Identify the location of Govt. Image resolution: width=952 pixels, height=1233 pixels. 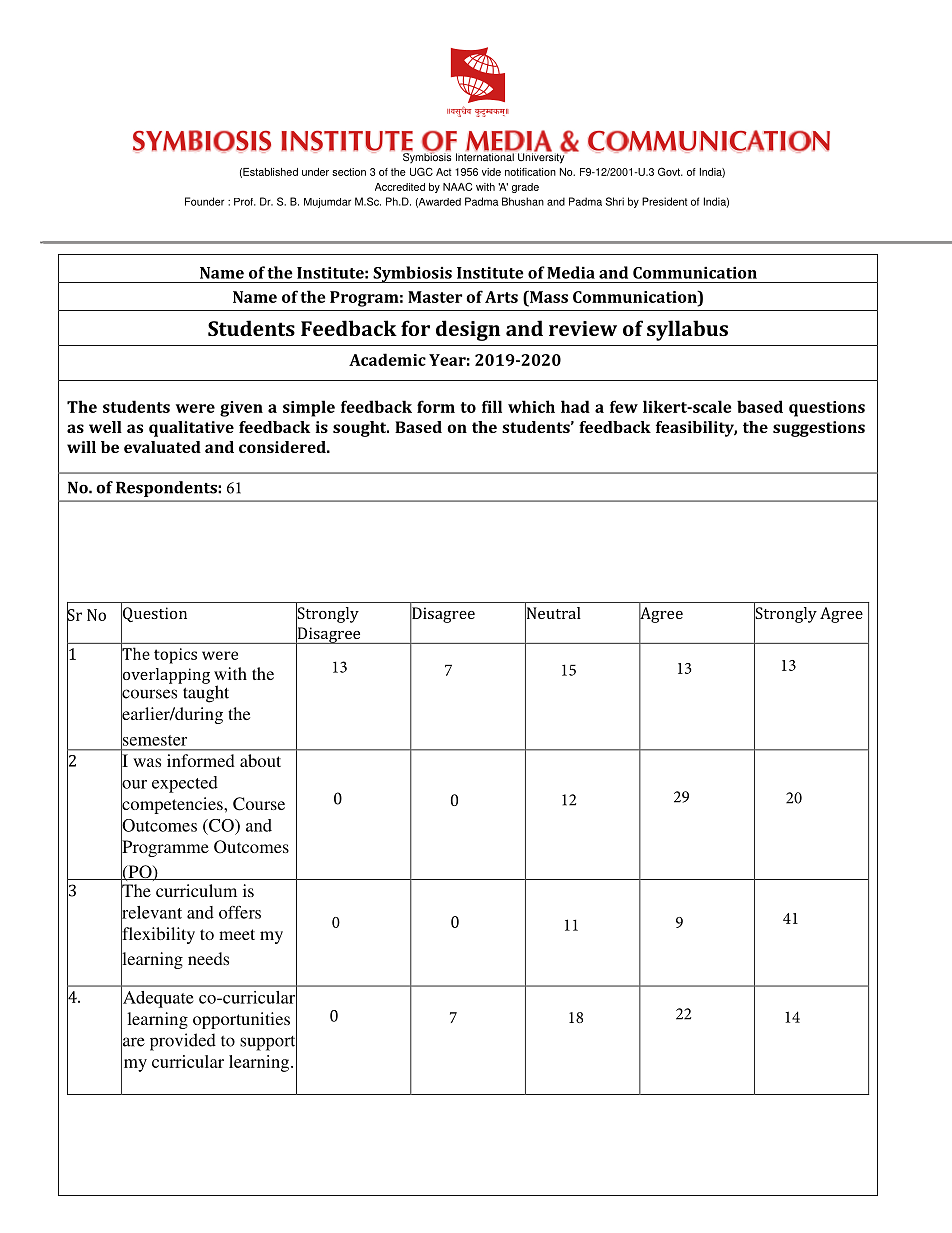
(670, 171).
